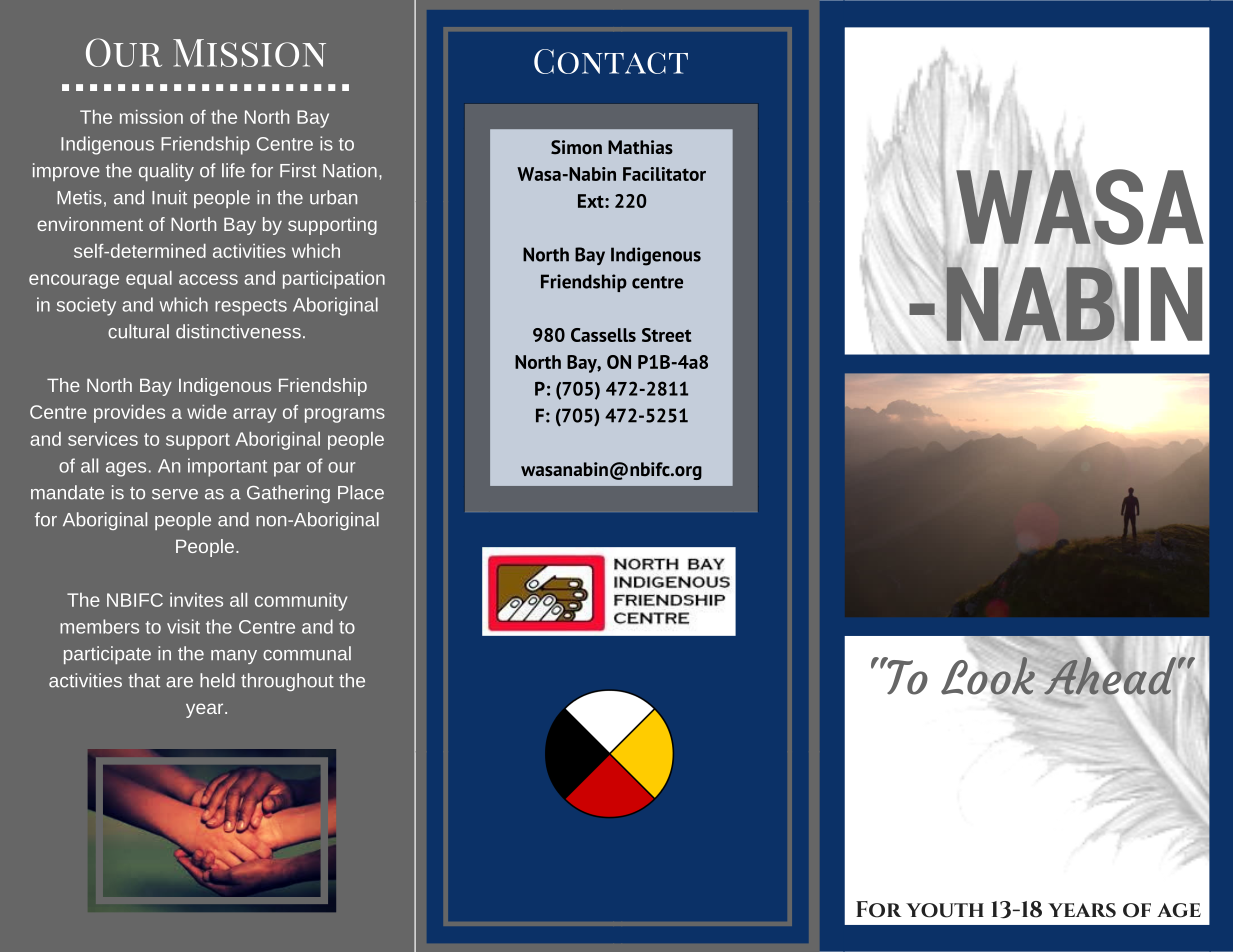 Image resolution: width=1233 pixels, height=952 pixels. I want to click on are, so click(179, 682).
